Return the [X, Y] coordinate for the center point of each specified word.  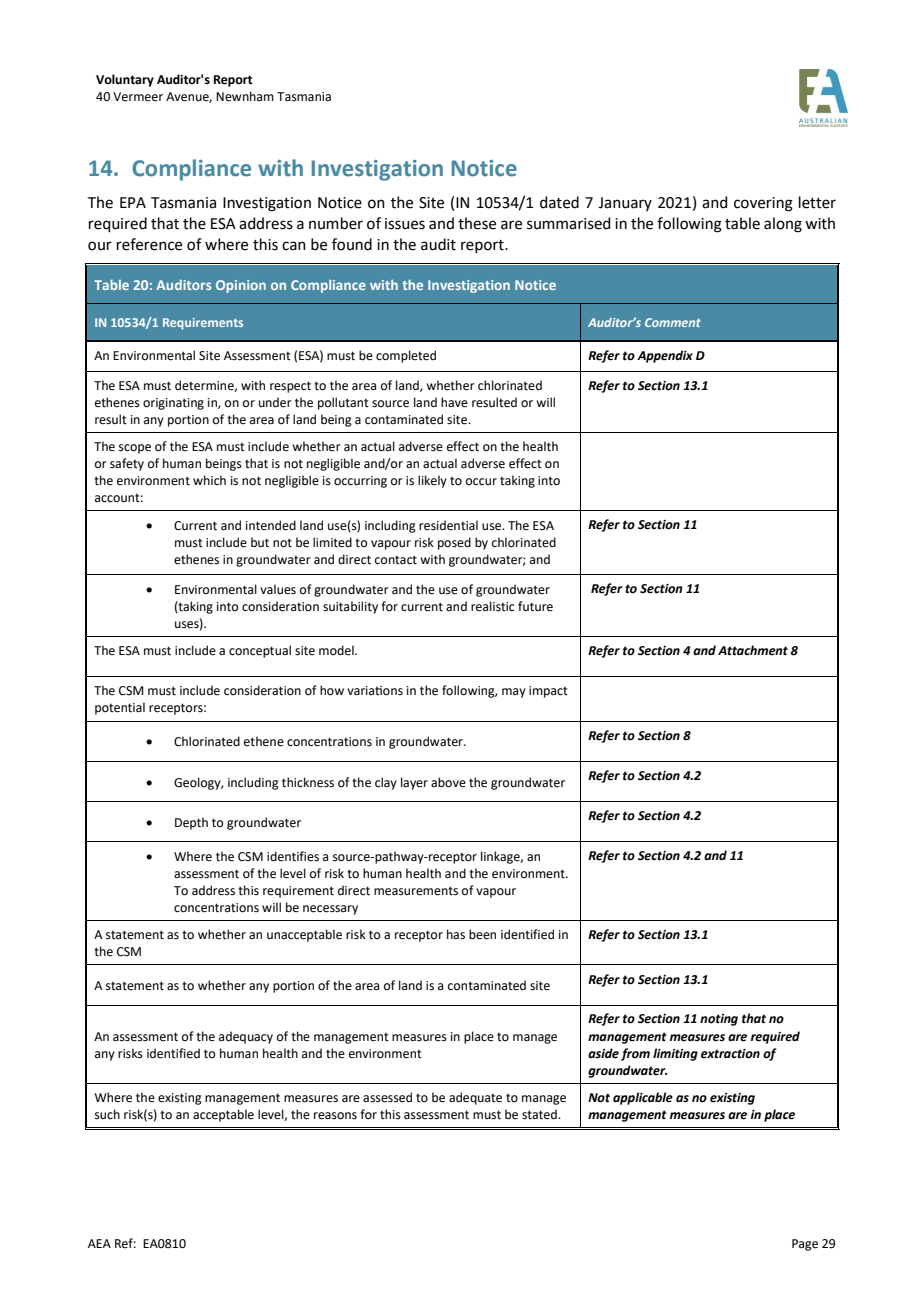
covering [763, 204]
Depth [191, 823]
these [477, 223]
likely [432, 481]
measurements [416, 891]
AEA [99, 1243]
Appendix [665, 356]
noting [719, 1020]
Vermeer [138, 97]
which [209, 480]
